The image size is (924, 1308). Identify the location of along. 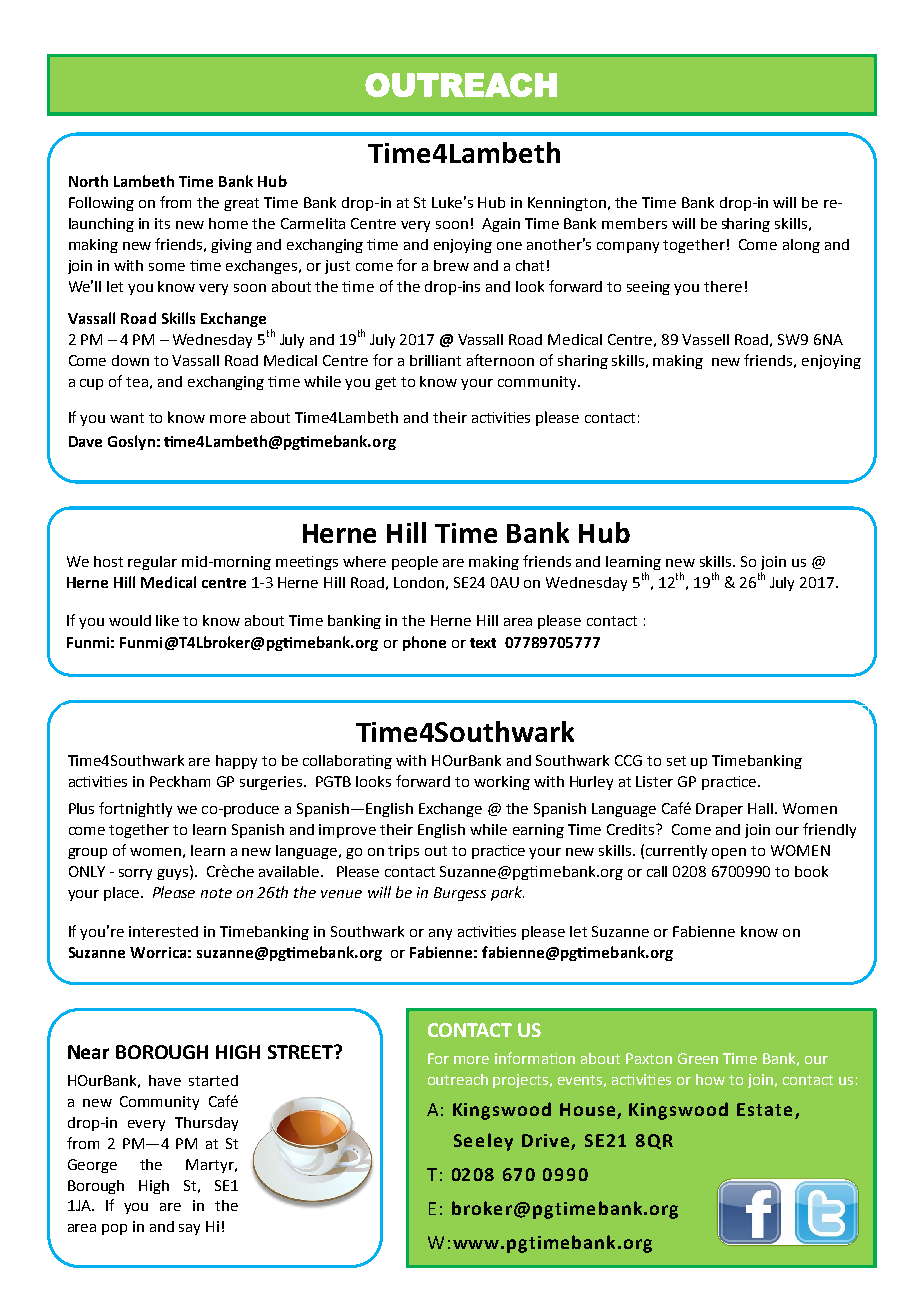
(801, 246).
